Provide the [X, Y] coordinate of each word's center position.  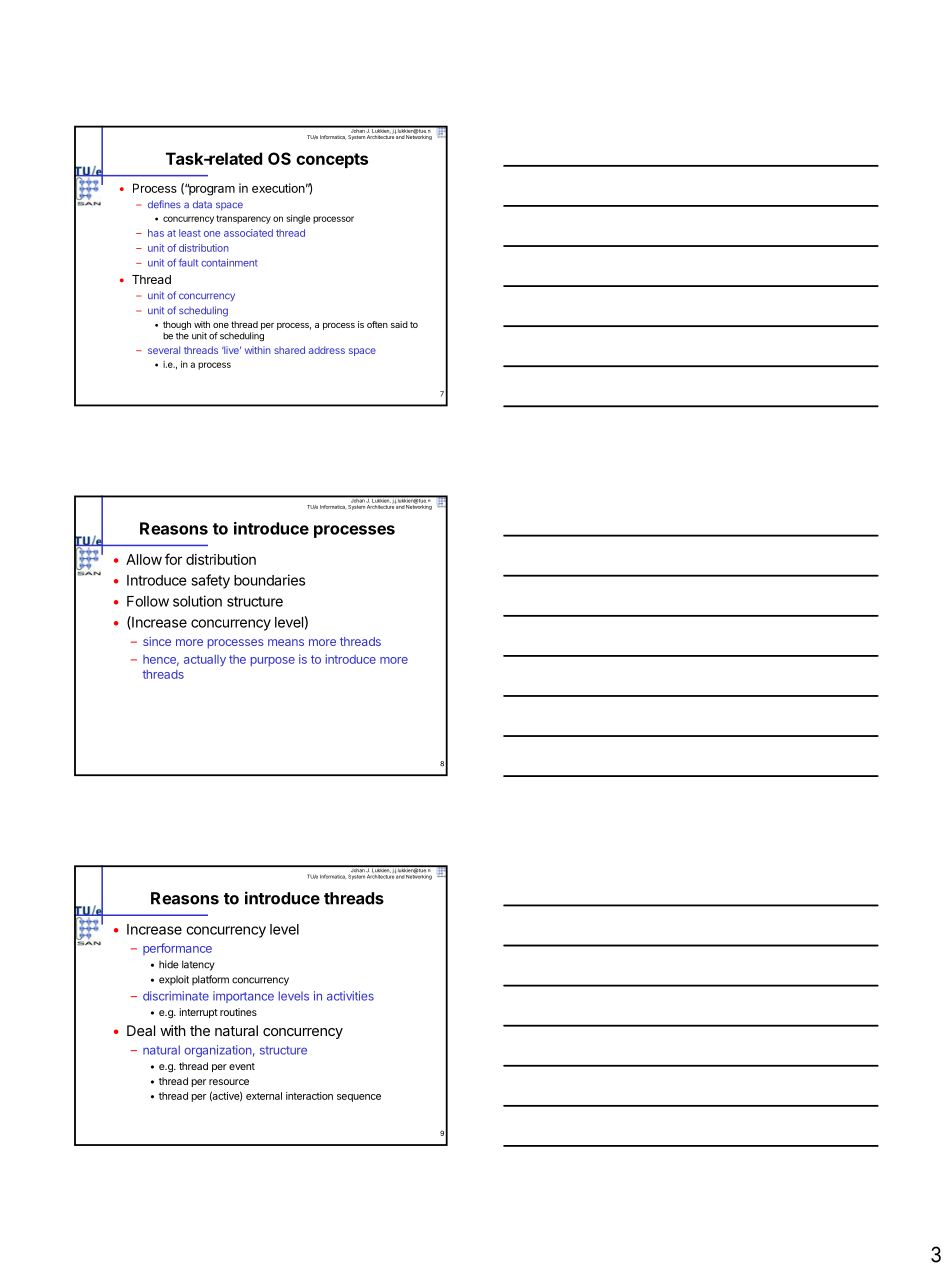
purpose [273, 661]
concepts [332, 160]
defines [164, 204]
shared [289, 350]
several [164, 350]
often [377, 324]
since [157, 641]
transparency [243, 219]
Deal [141, 1030]
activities [350, 996]
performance [177, 949]
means [286, 642]
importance [243, 997]
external [264, 1096]
